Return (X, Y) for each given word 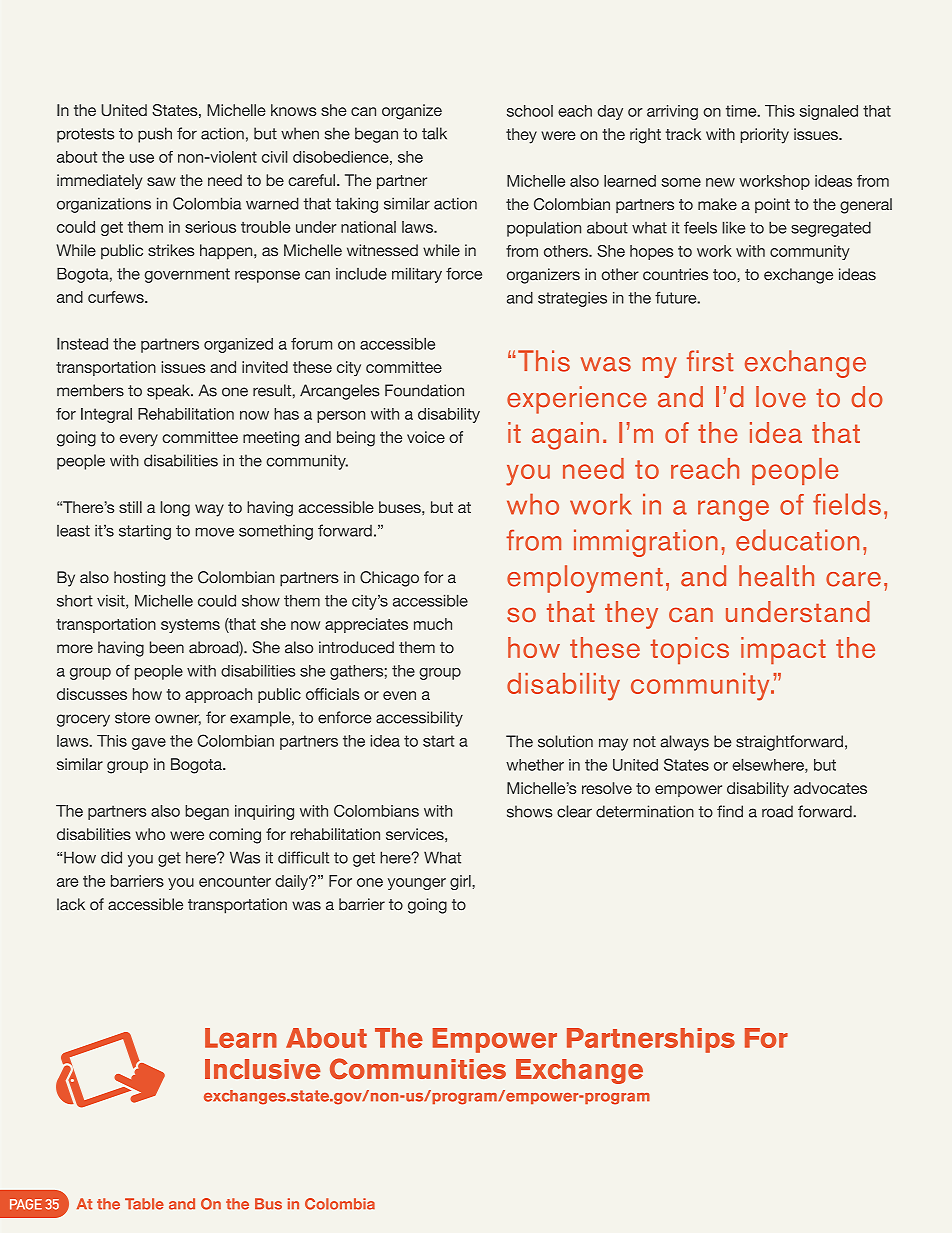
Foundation (424, 390)
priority (765, 136)
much (433, 624)
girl (461, 882)
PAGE (26, 1204)
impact (783, 650)
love (781, 397)
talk (434, 133)
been (167, 647)
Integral (106, 415)
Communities (418, 1068)
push (155, 135)
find (730, 811)
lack (71, 904)
